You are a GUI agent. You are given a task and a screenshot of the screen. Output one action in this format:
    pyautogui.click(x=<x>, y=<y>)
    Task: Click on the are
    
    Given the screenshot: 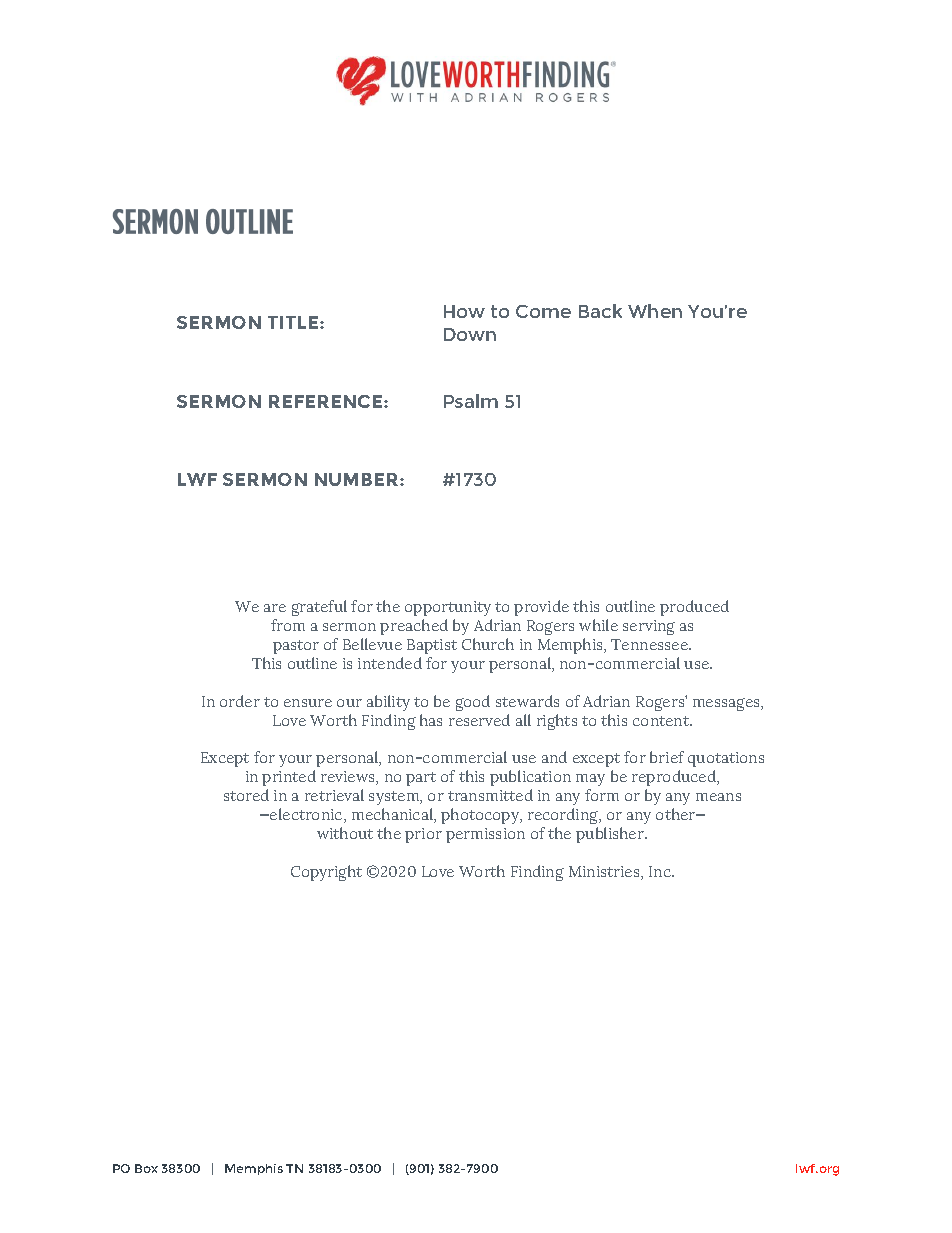 What is the action you would take?
    pyautogui.click(x=275, y=608)
